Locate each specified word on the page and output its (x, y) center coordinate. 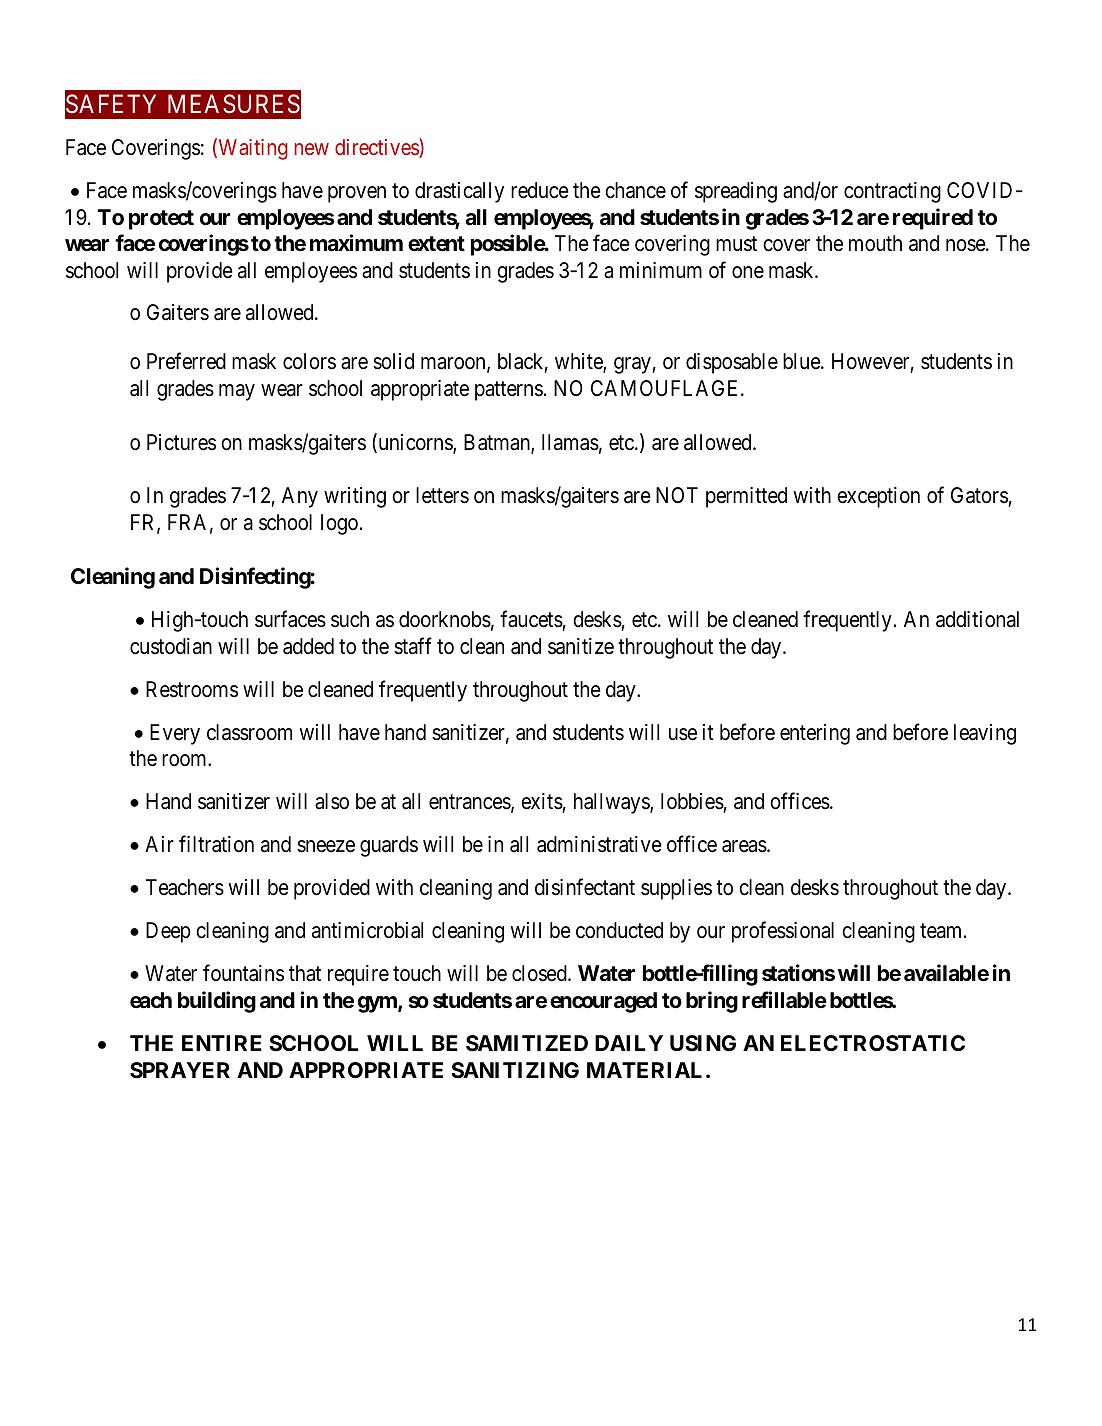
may (237, 392)
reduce (540, 190)
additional (977, 619)
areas (744, 847)
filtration (216, 844)
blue (802, 361)
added (308, 646)
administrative (599, 844)
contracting (892, 192)
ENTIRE (222, 1043)
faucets (531, 619)
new (311, 149)
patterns (509, 391)
